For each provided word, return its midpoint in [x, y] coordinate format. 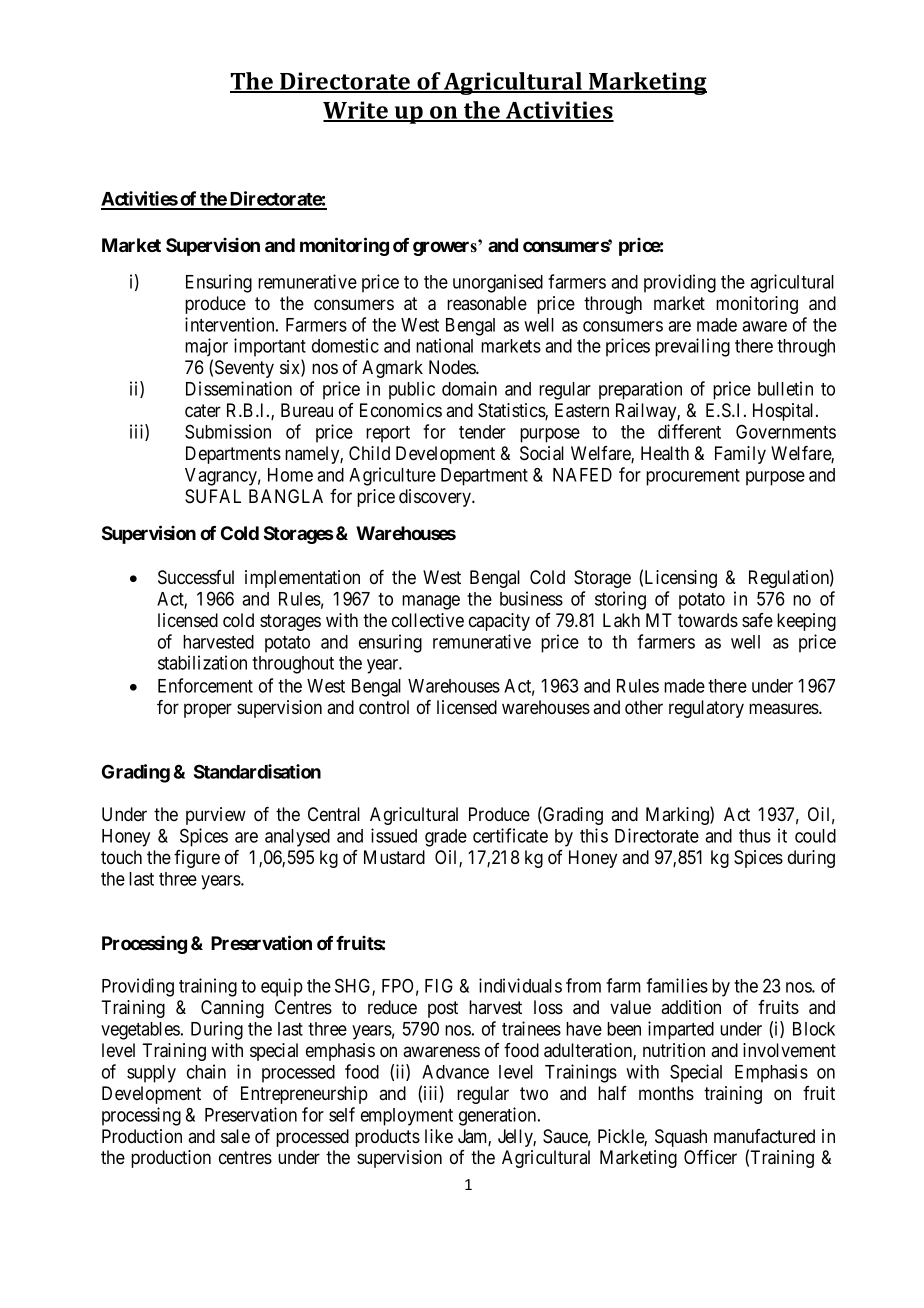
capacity [499, 622]
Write [356, 111]
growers [446, 248]
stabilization [202, 662]
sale [235, 1136]
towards [708, 620]
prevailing [692, 347]
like [439, 1136]
